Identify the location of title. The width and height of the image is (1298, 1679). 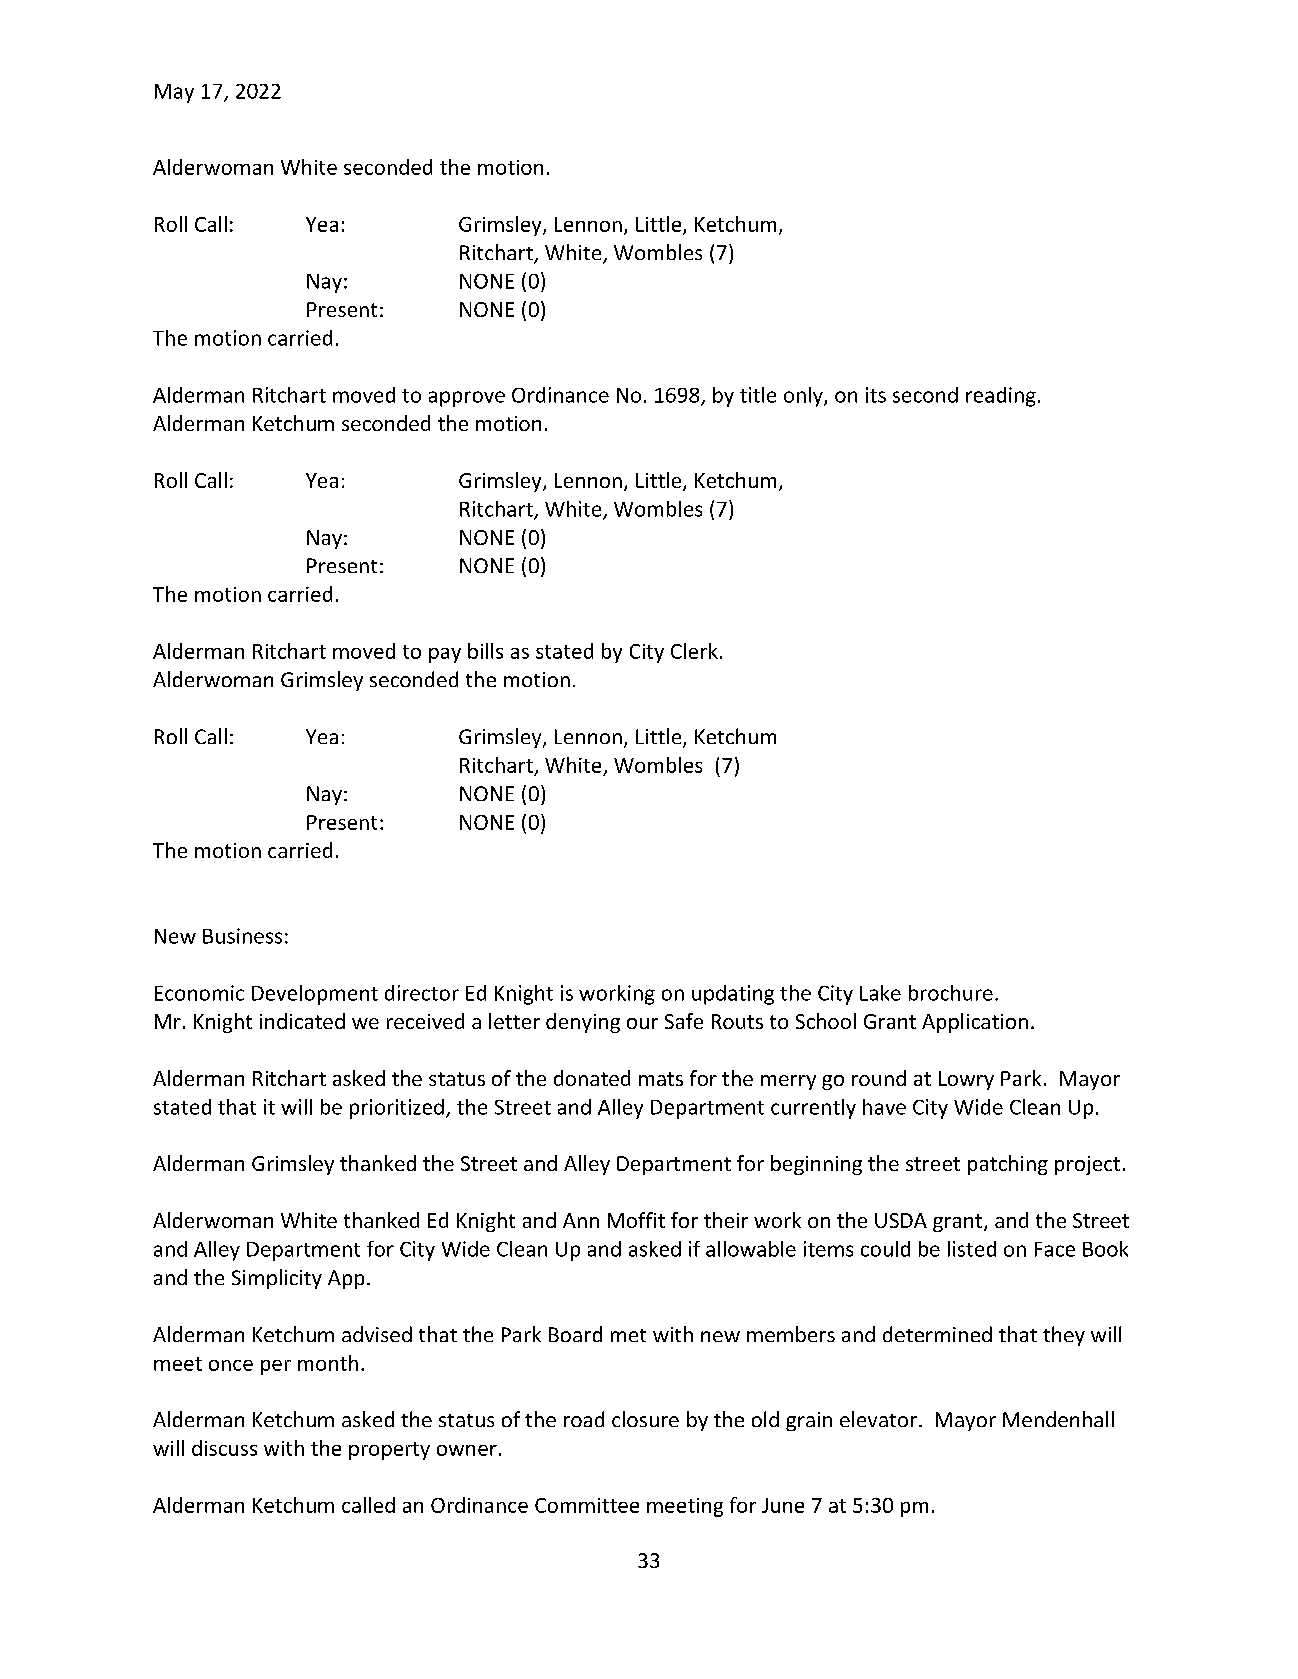
(758, 395).
